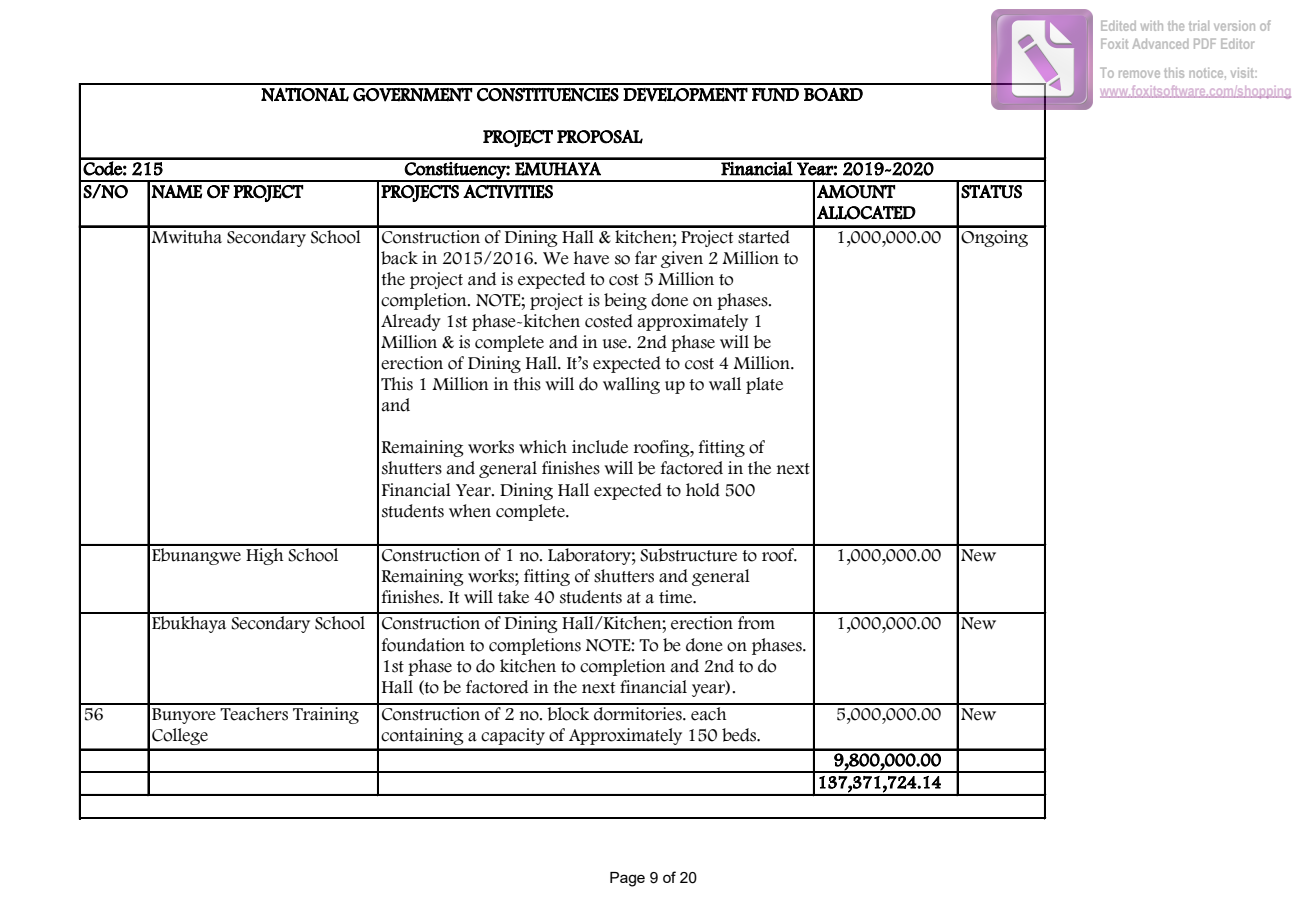  What do you see at coordinates (625, 301) in the image?
I see `being` at bounding box center [625, 301].
